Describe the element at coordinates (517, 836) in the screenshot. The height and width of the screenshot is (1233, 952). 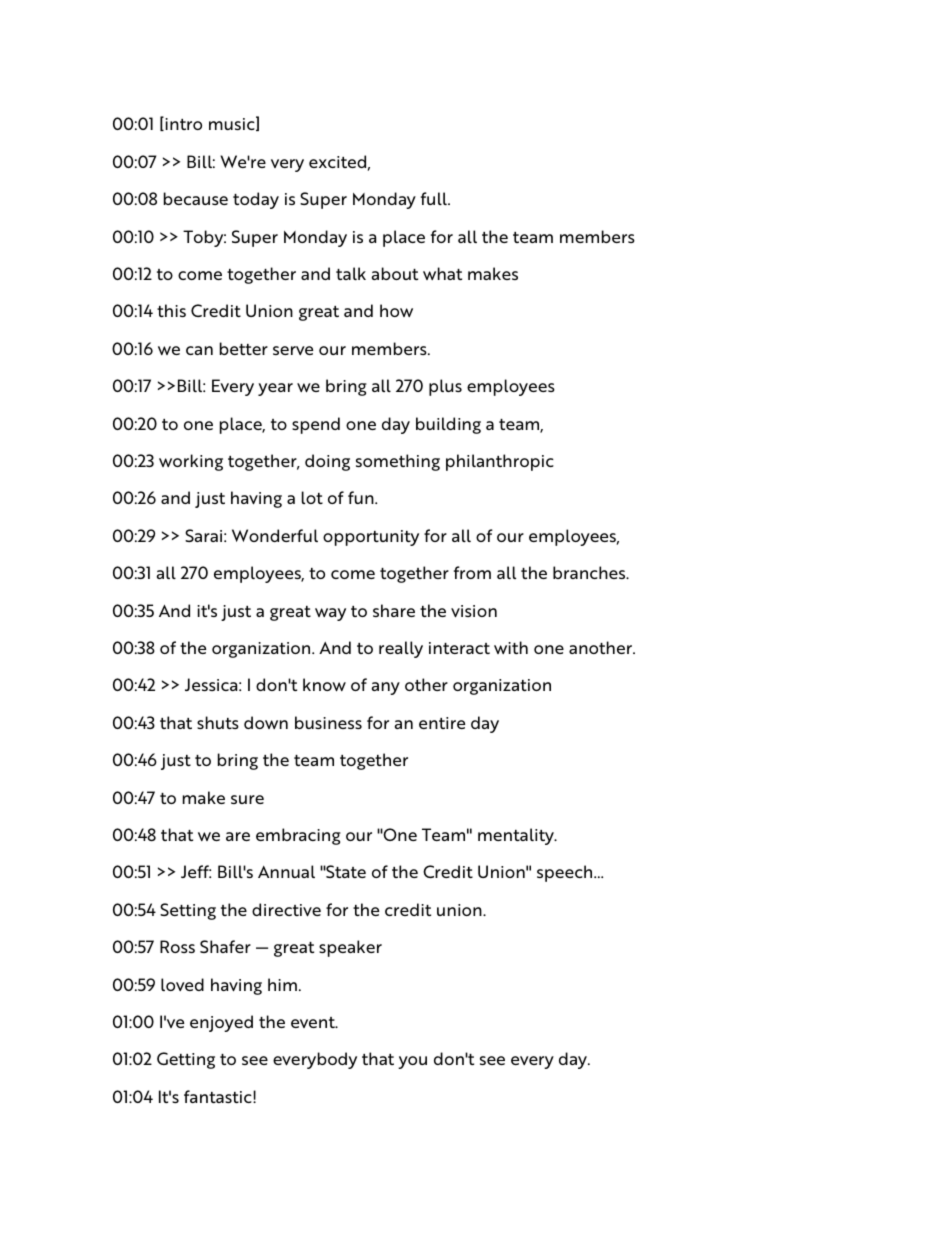
I see `mentality` at that location.
